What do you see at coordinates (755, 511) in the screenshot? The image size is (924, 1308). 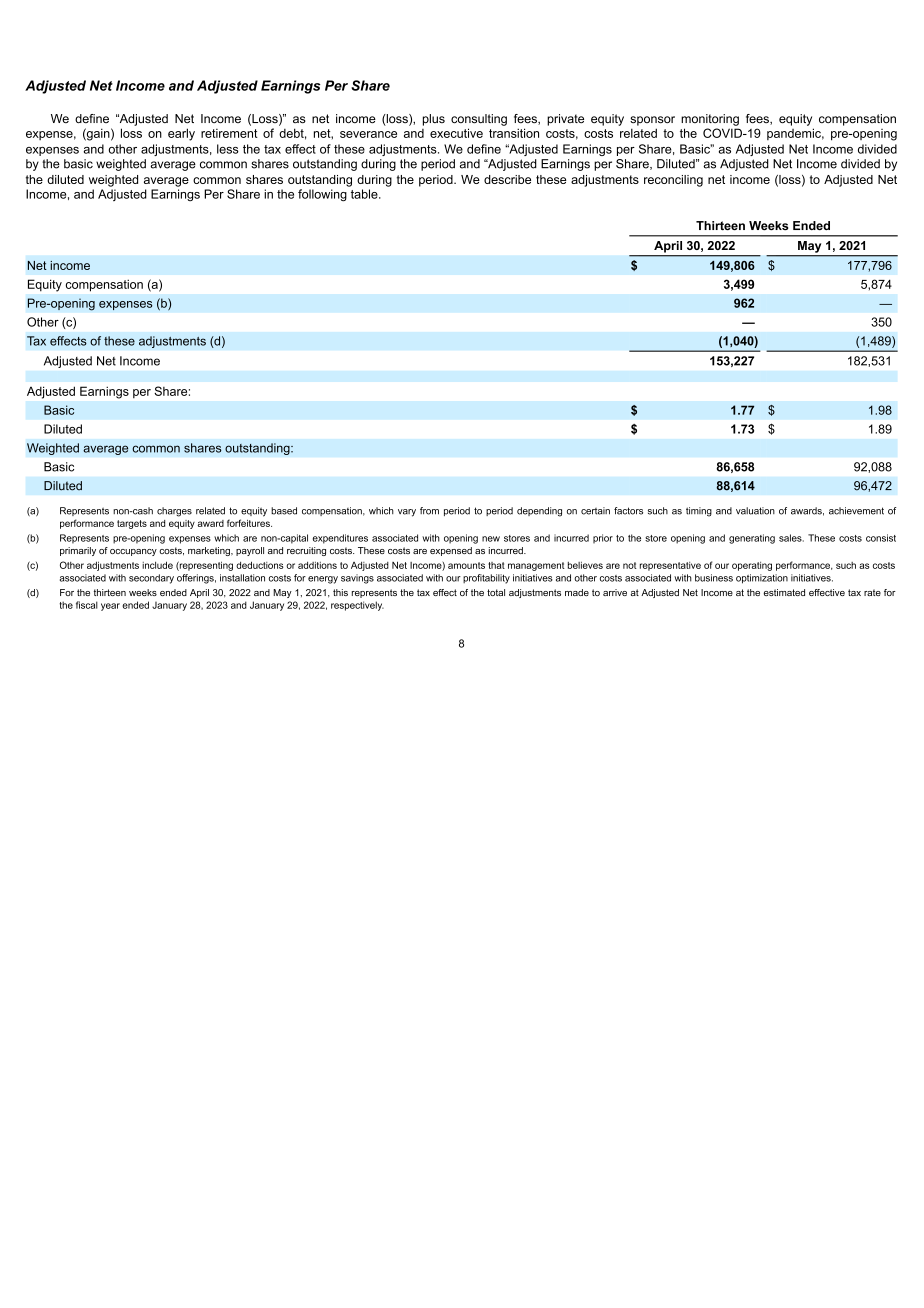 I see `valuation` at bounding box center [755, 511].
